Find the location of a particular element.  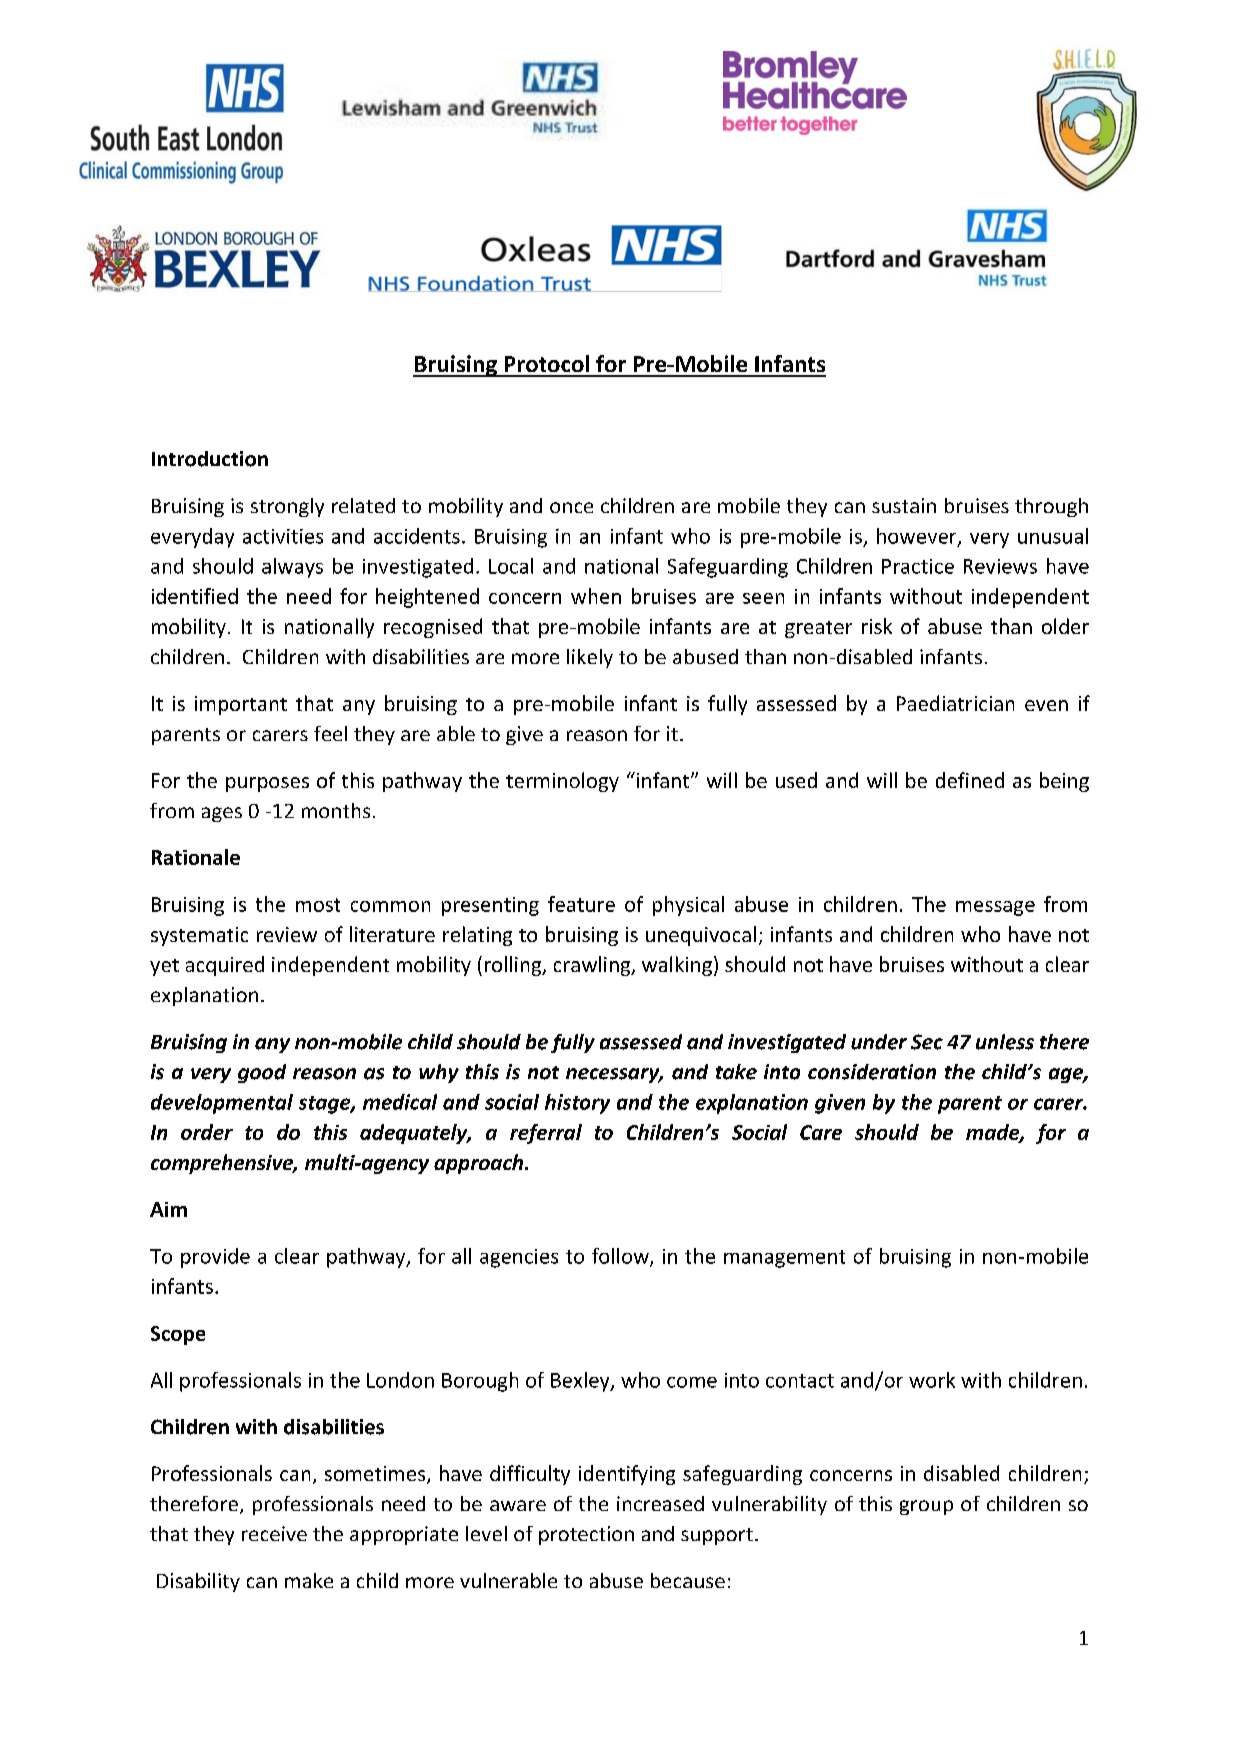

Sec is located at coordinates (927, 1042).
